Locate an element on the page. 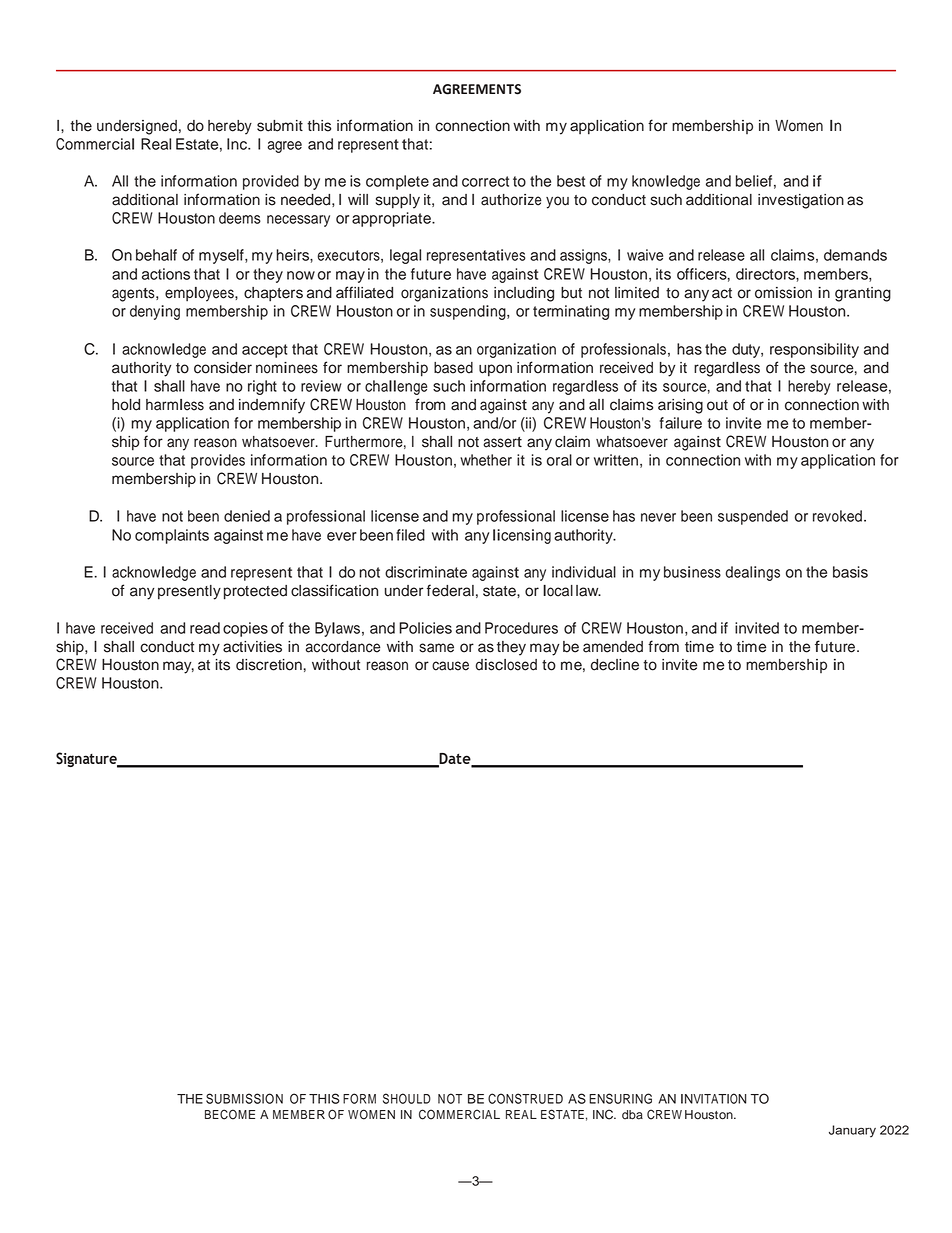  SUBMISSION is located at coordinates (244, 1098).
